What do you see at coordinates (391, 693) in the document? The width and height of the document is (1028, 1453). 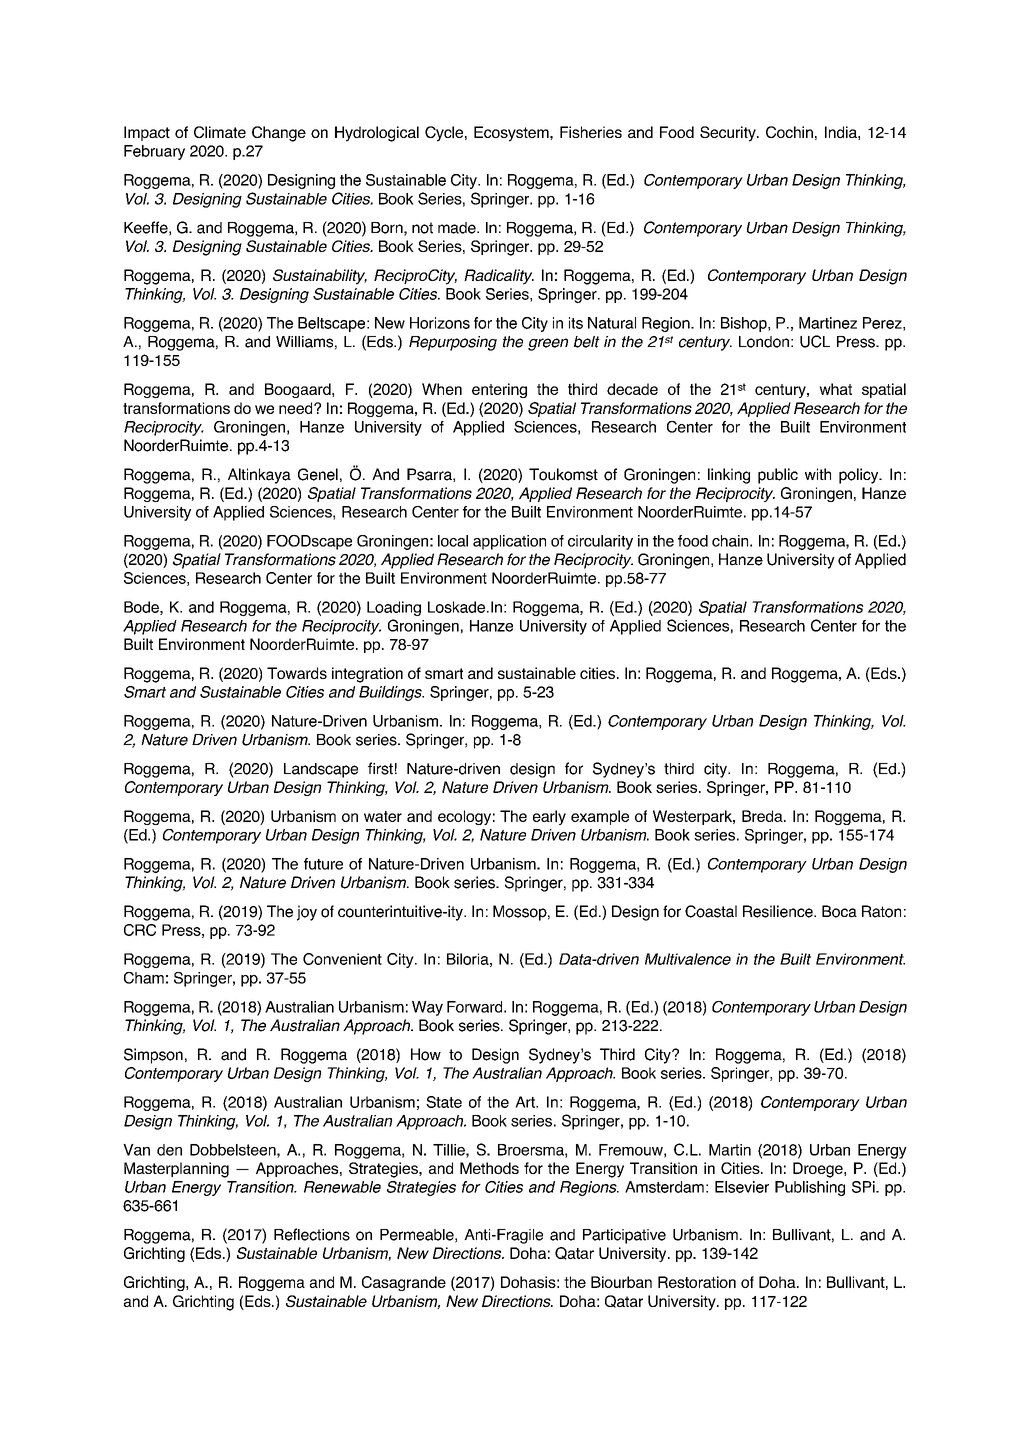 I see `Buildings` at bounding box center [391, 693].
